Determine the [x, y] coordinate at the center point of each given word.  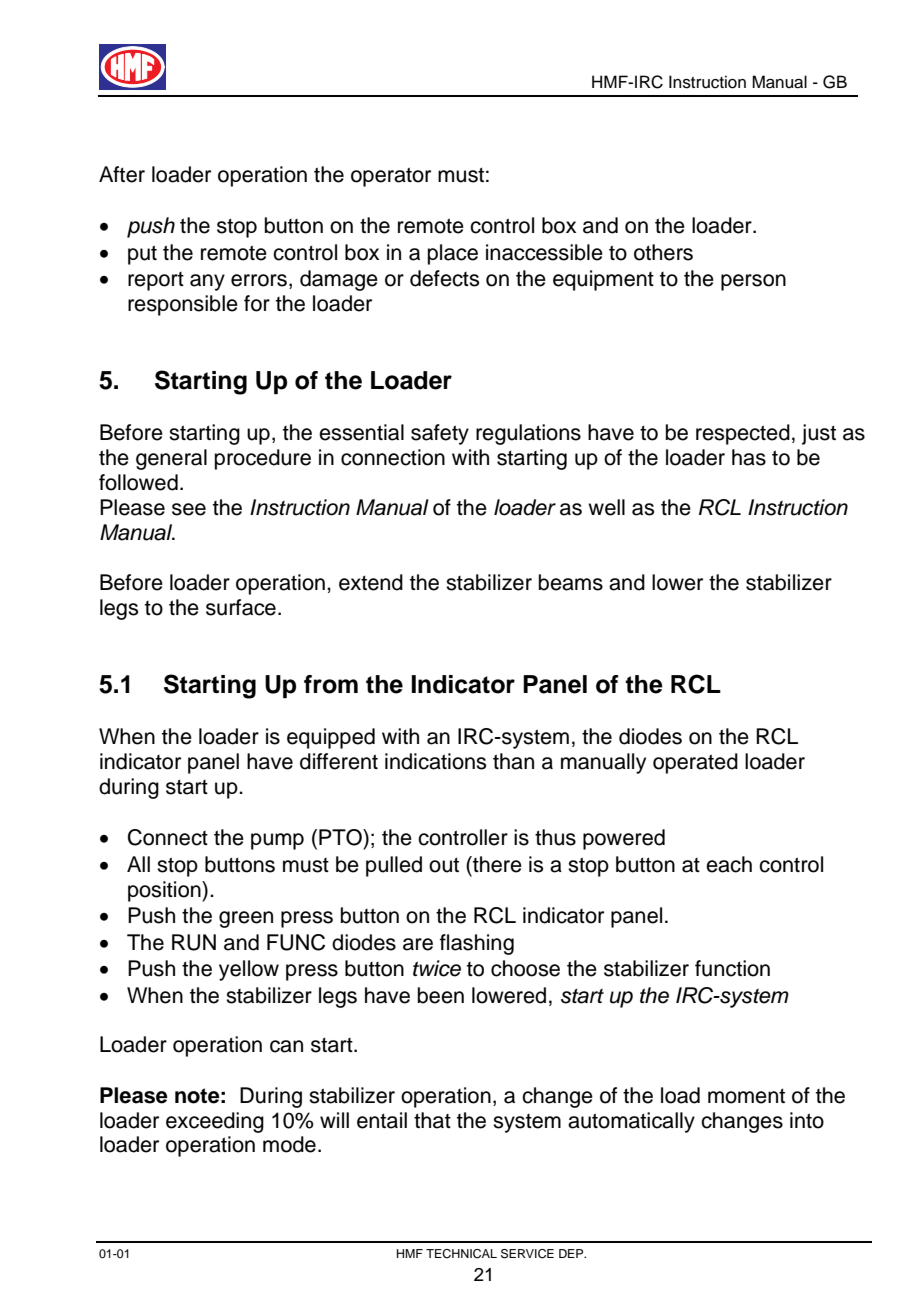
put [142, 255]
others [663, 252]
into [807, 1120]
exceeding [215, 1122]
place [453, 254]
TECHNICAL [461, 1254]
